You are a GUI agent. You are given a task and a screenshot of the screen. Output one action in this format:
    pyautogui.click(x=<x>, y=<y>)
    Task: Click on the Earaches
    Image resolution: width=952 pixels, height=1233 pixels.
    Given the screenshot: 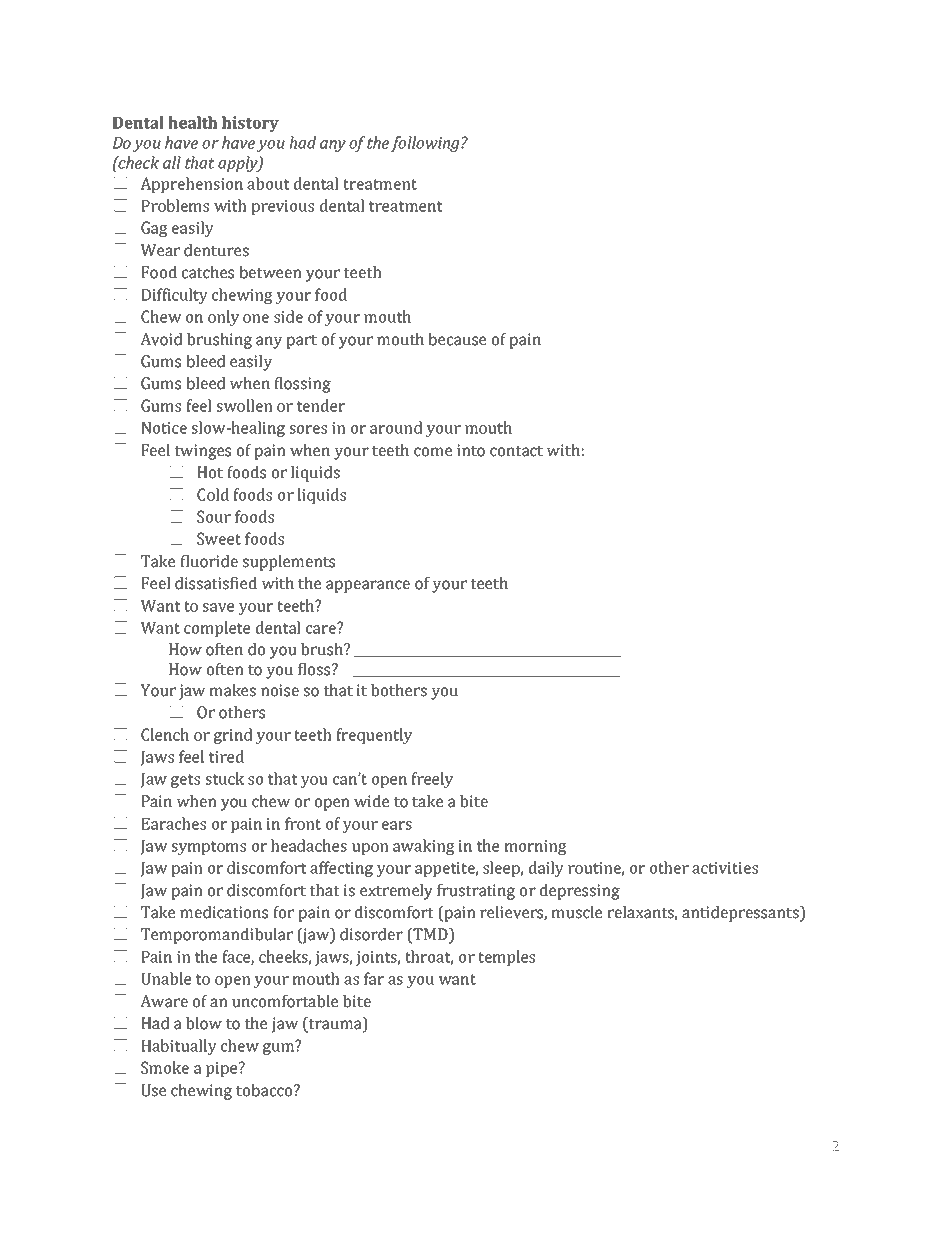 What is the action you would take?
    pyautogui.click(x=173, y=823)
